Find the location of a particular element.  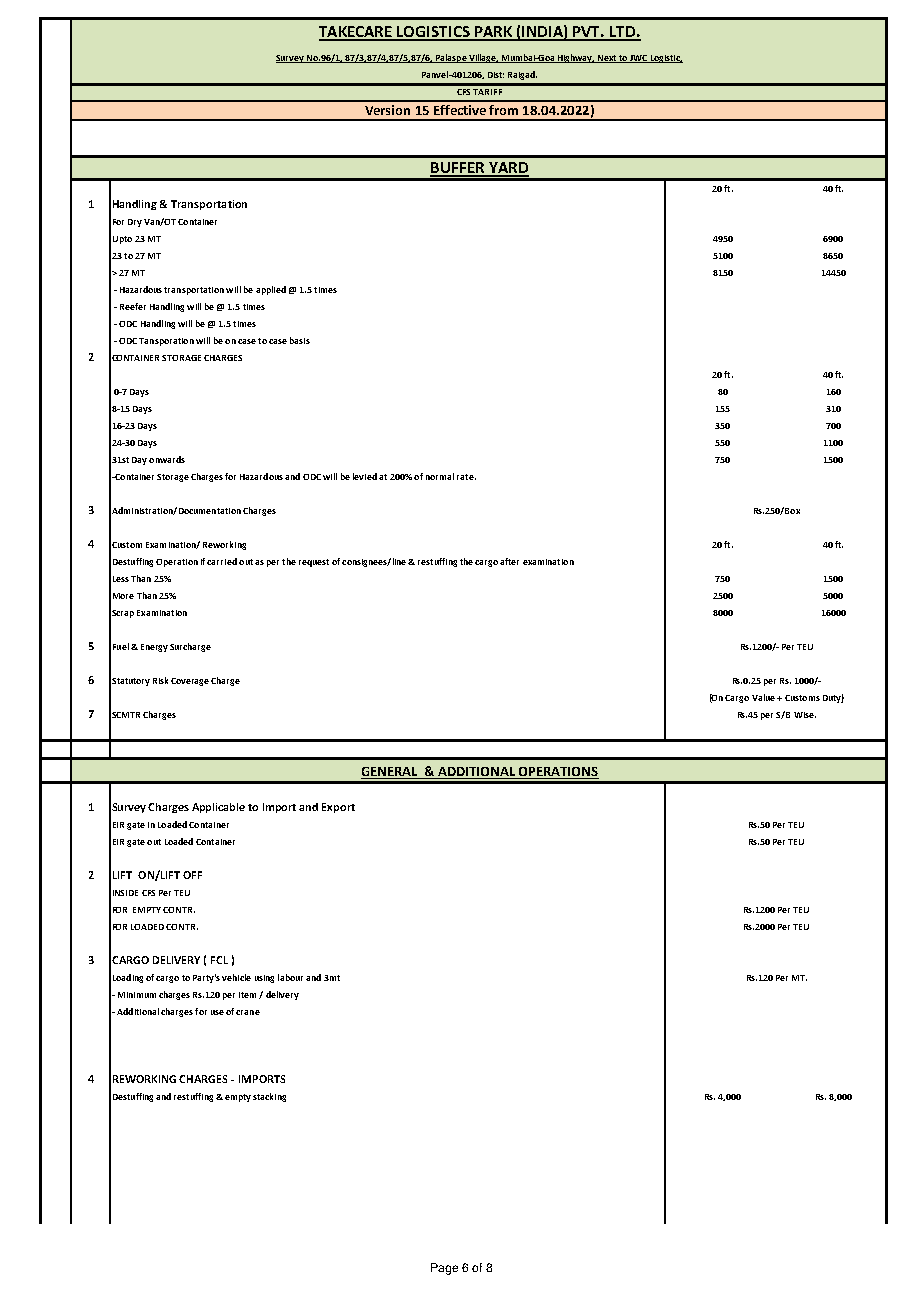

TARIFF is located at coordinates (487, 92).
